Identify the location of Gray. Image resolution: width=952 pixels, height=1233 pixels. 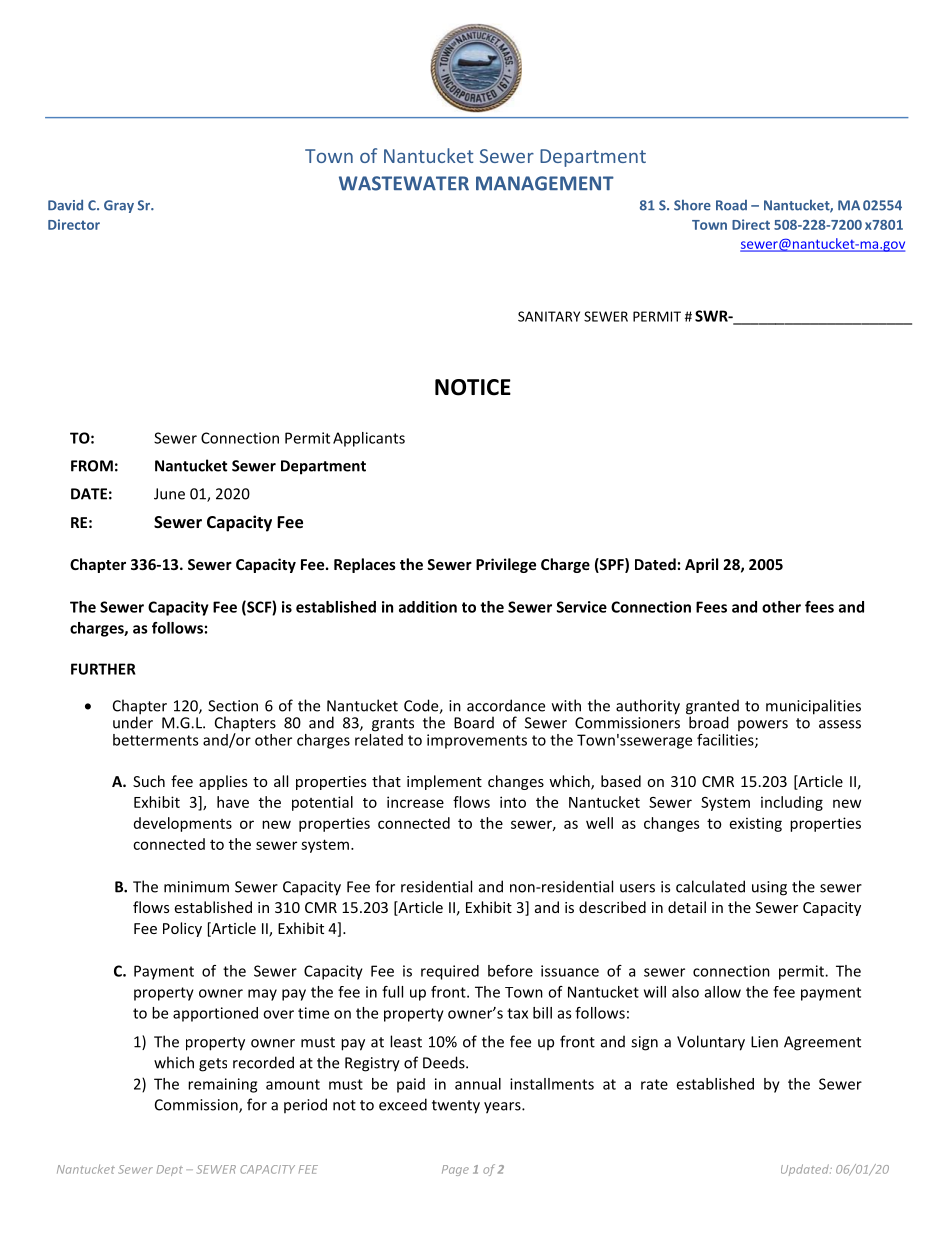
(119, 206).
